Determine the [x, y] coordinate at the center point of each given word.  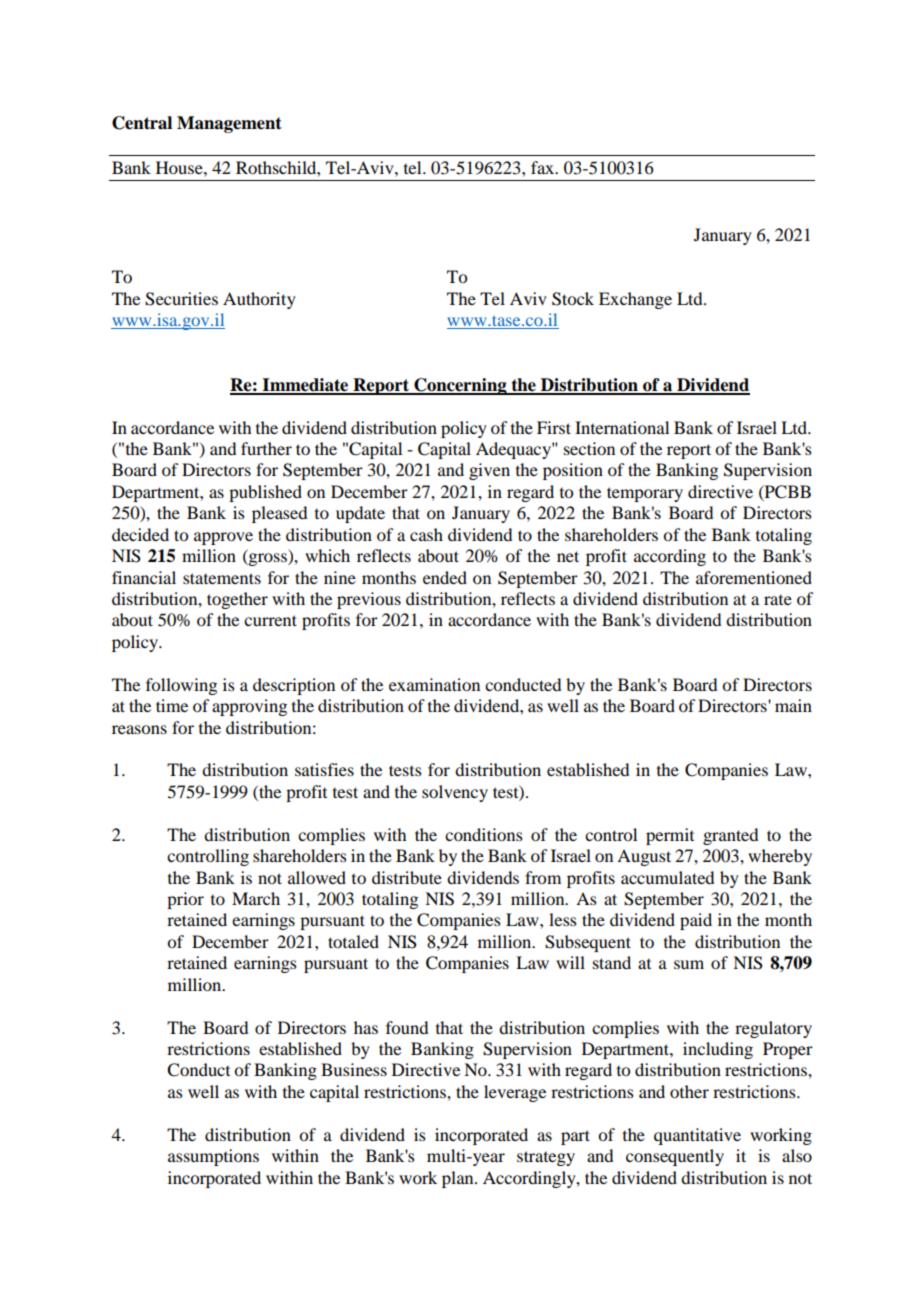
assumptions [213, 1157]
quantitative [697, 1136]
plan [459, 1179]
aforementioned [754, 577]
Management [229, 124]
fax [544, 167]
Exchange [635, 300]
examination [434, 684]
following [181, 686]
